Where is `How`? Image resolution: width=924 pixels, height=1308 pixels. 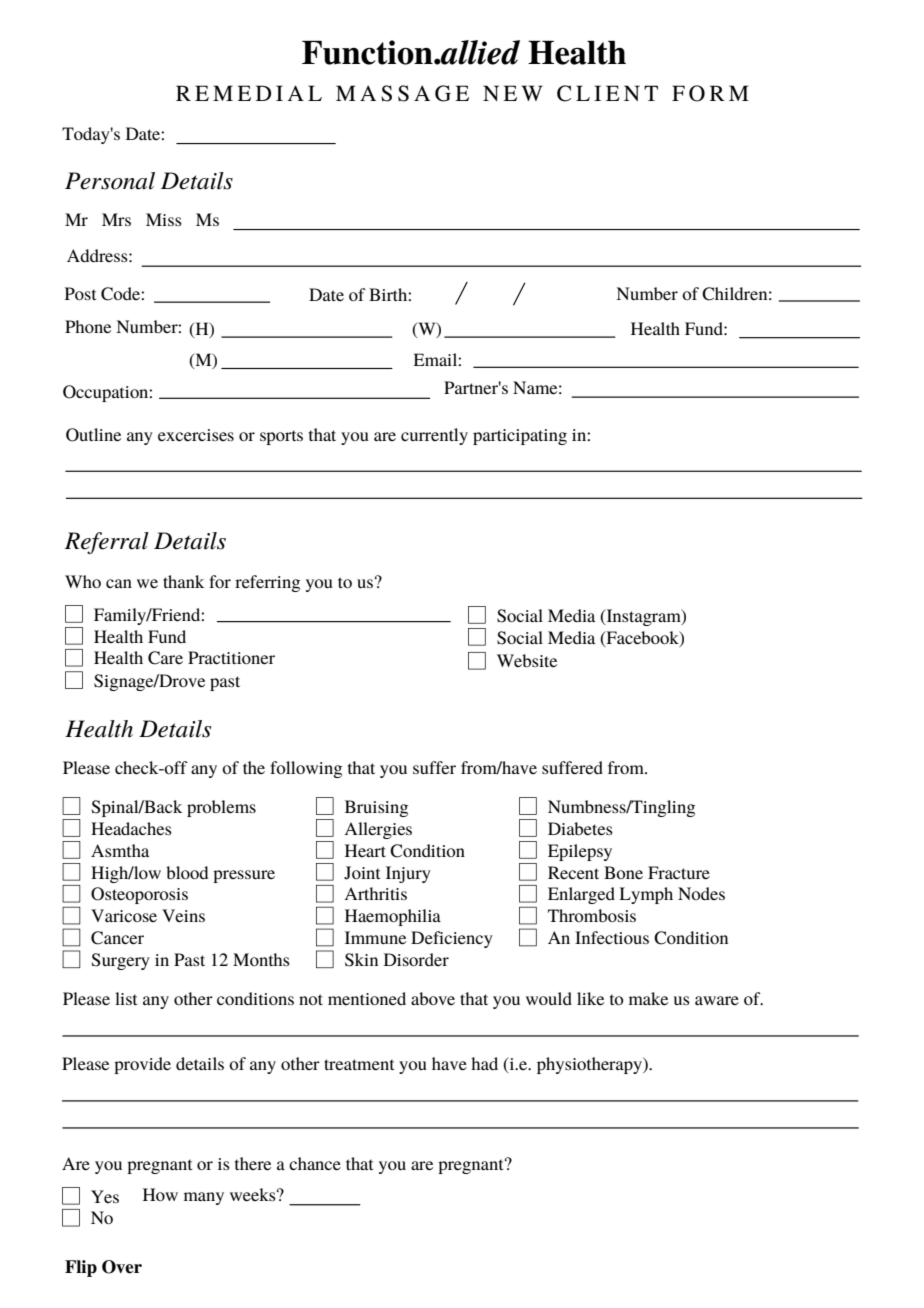 How is located at coordinates (160, 1194).
